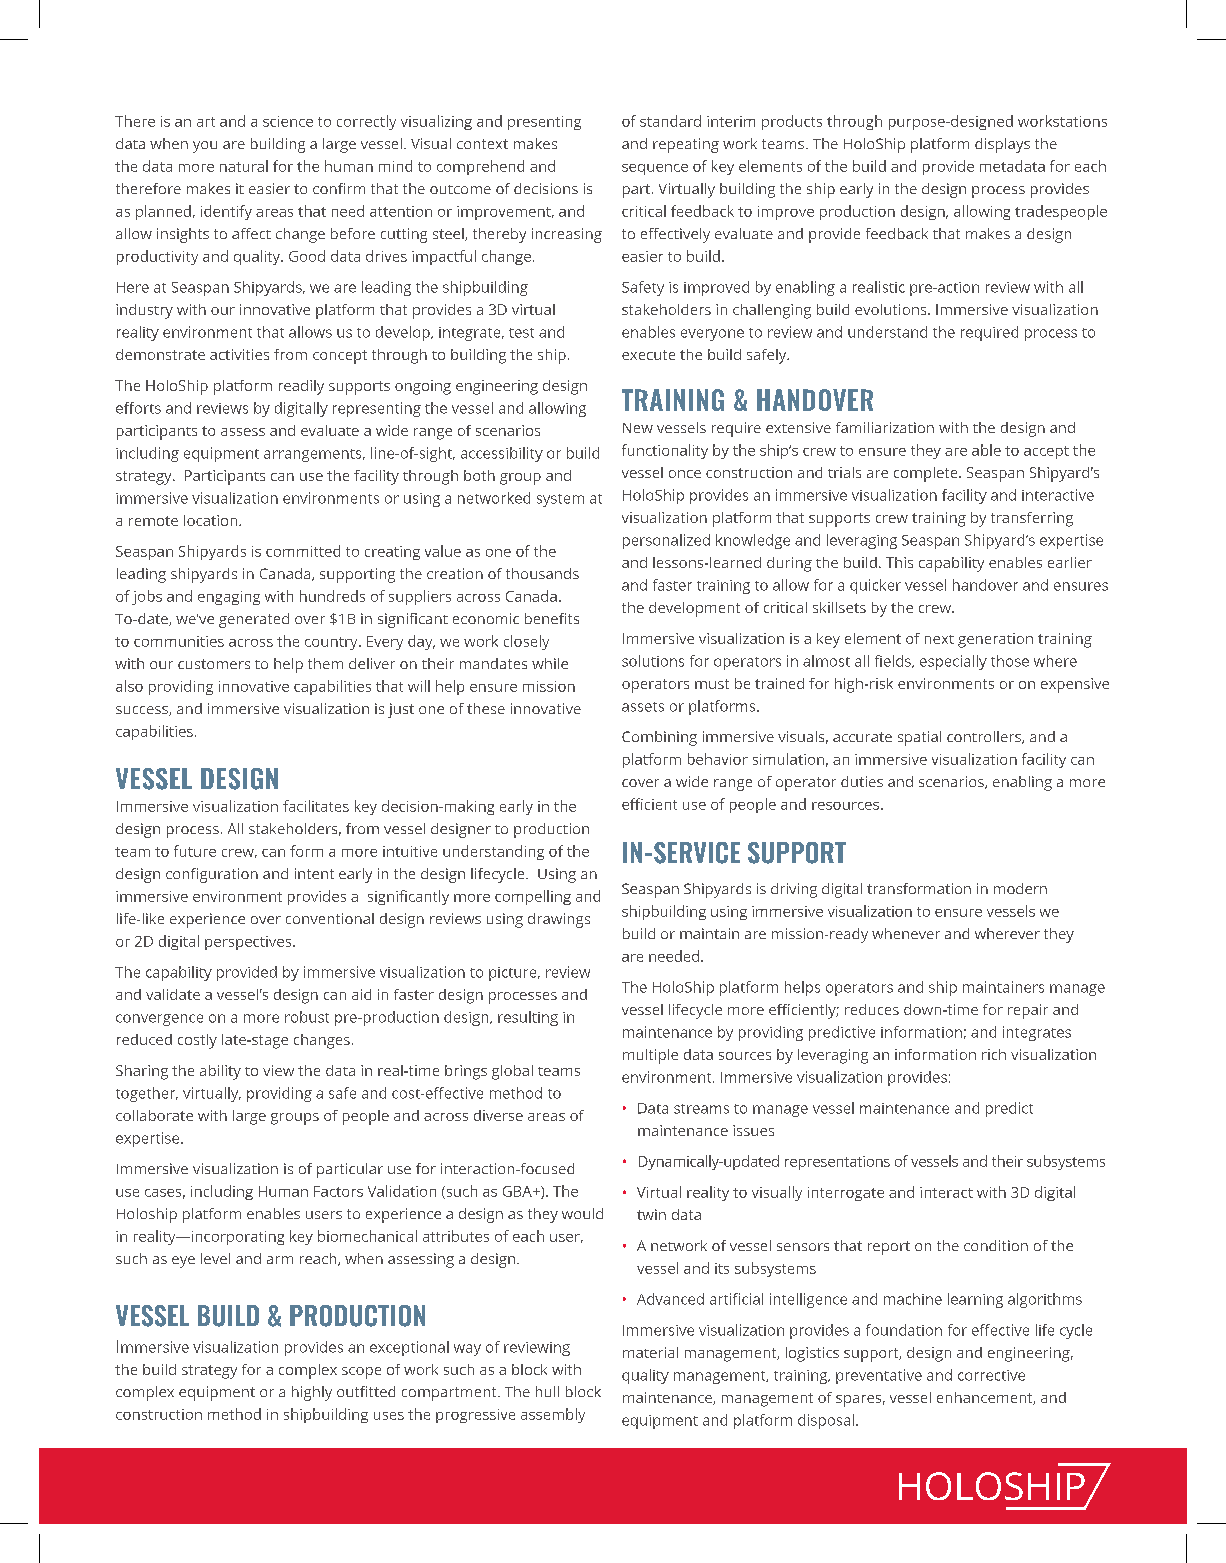  What do you see at coordinates (655, 169) in the document?
I see `sequence` at bounding box center [655, 169].
